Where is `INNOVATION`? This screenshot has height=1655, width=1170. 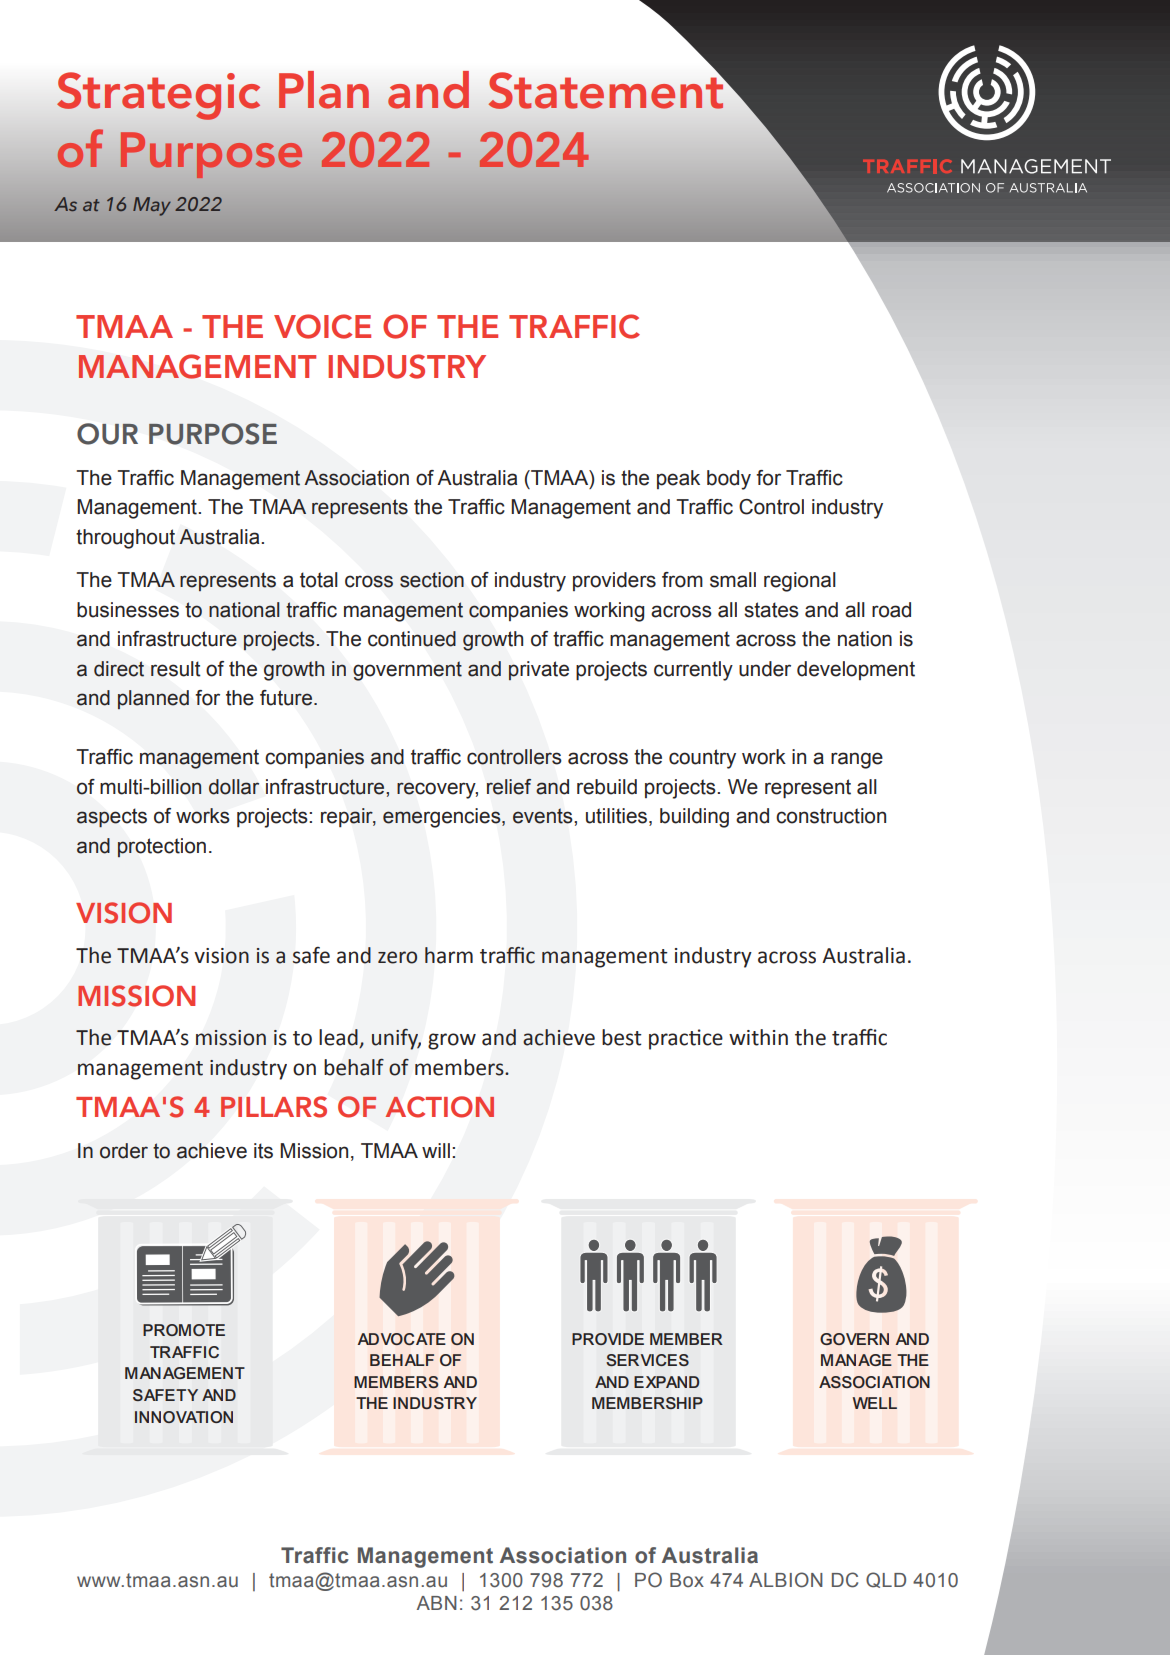
INNOVATION is located at coordinates (184, 1417).
